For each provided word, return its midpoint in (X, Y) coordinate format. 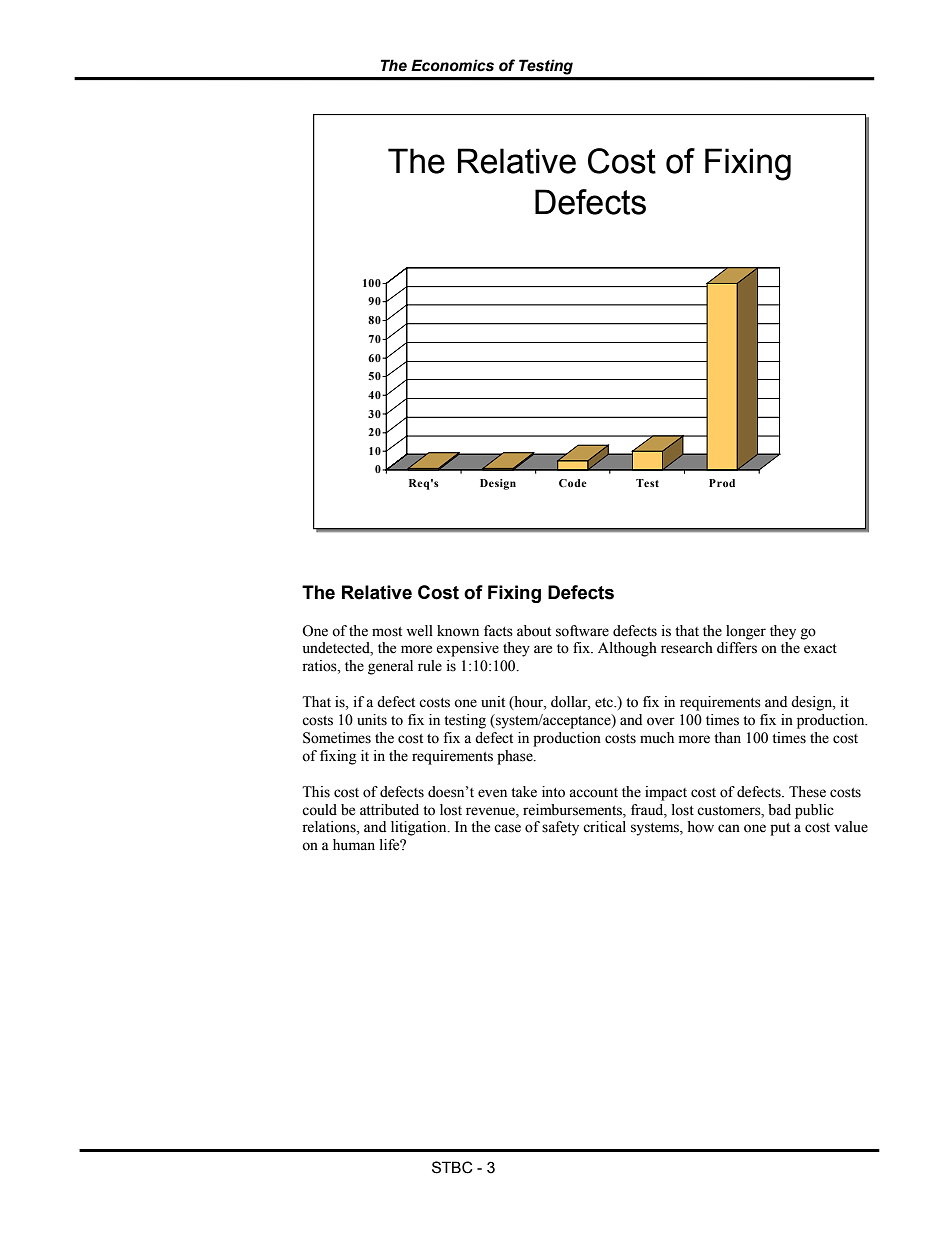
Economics (452, 65)
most (387, 632)
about (534, 631)
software (582, 631)
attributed (389, 810)
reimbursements (573, 810)
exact (820, 649)
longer (746, 632)
